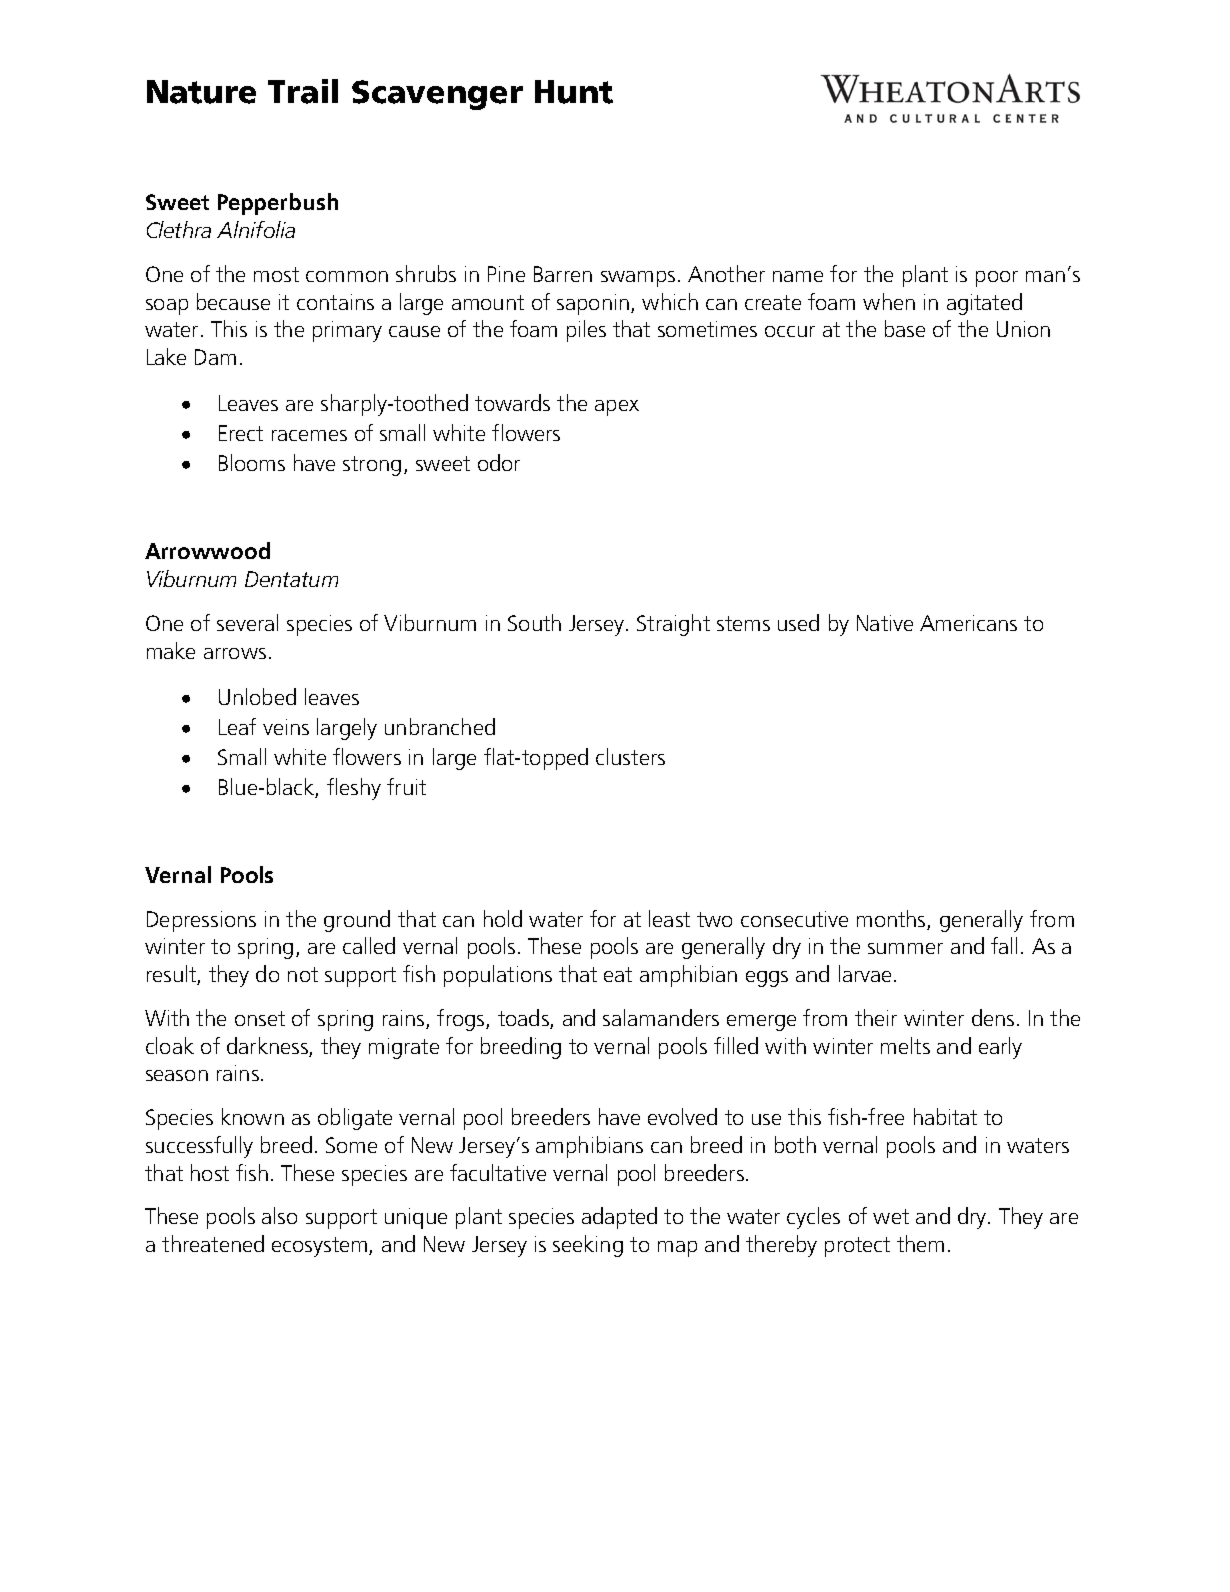 Image resolution: width=1230 pixels, height=1592 pixels. I want to click on Hunt, so click(574, 92).
